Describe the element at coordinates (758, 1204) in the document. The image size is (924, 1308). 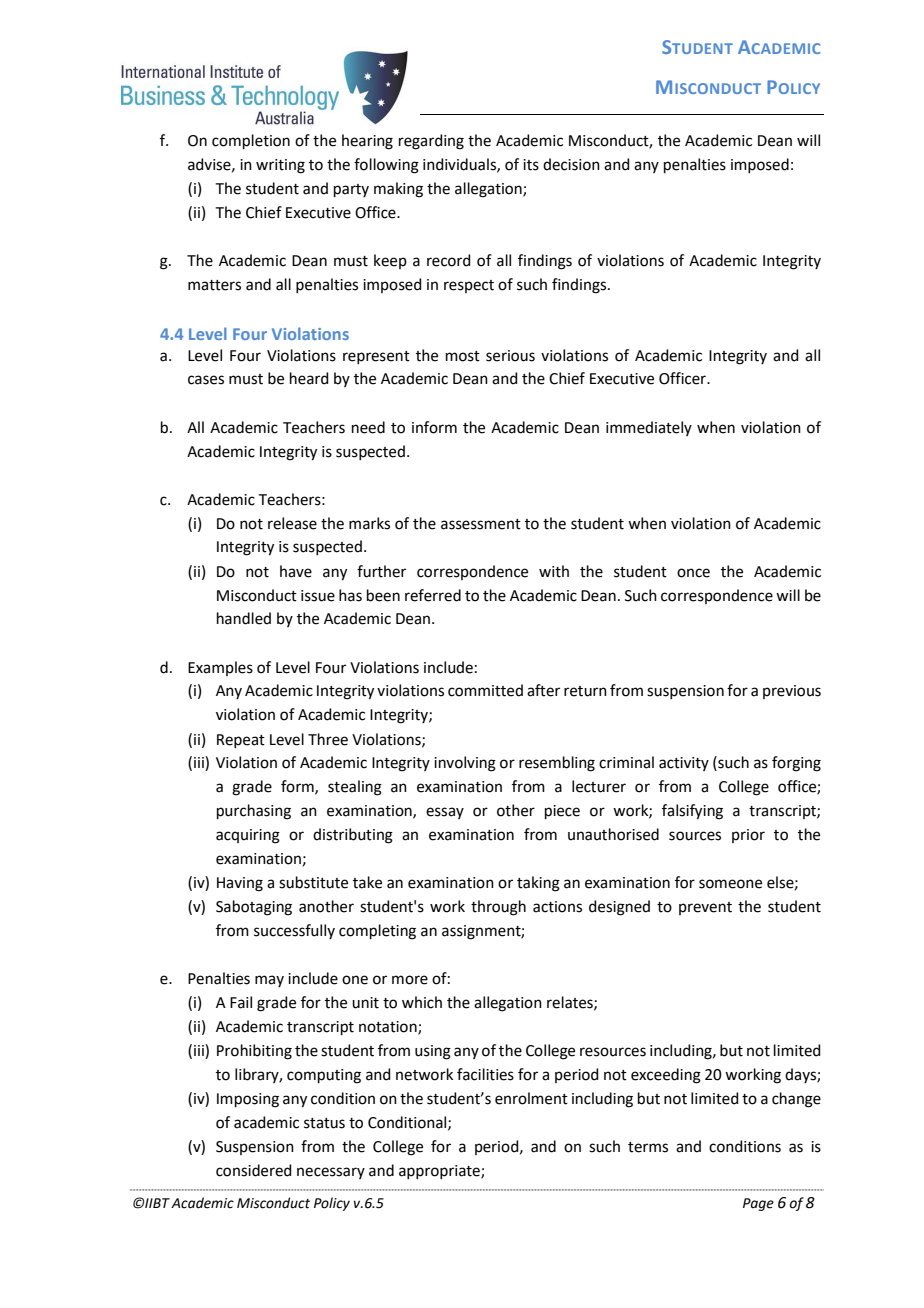
I see `Page` at that location.
